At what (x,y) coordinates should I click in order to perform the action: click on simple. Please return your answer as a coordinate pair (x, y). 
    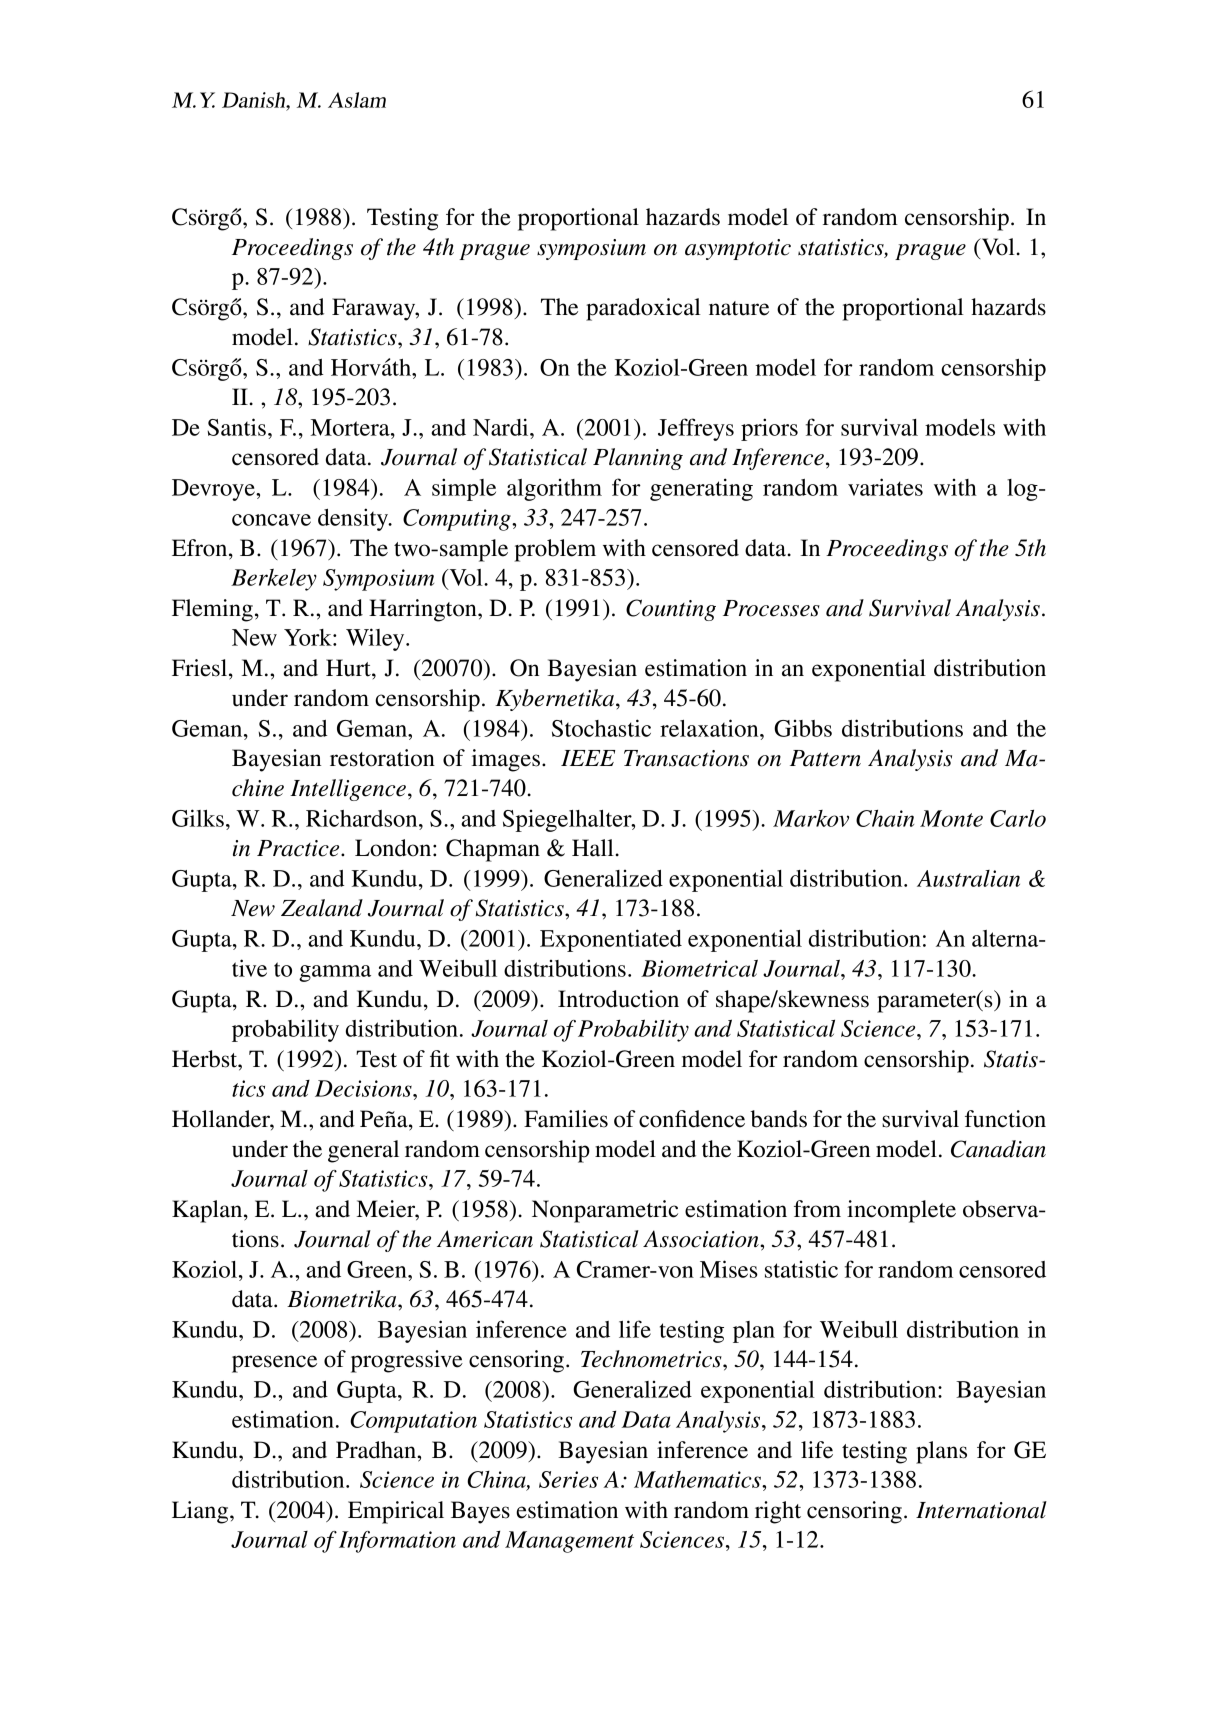
    Looking at the image, I should click on (464, 489).
